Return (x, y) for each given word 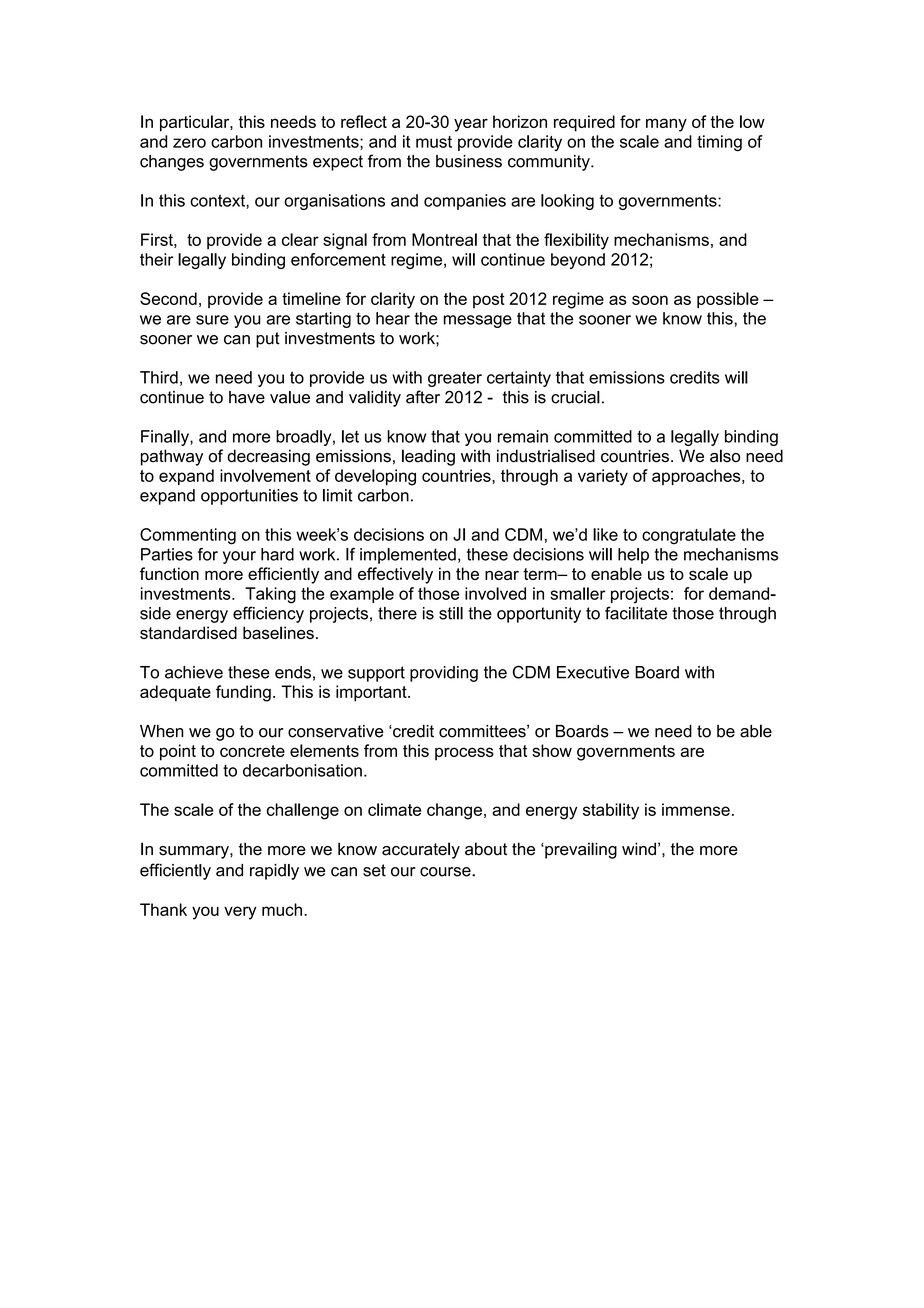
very (240, 913)
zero (189, 143)
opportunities (249, 497)
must (434, 142)
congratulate (689, 536)
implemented (408, 556)
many (666, 125)
